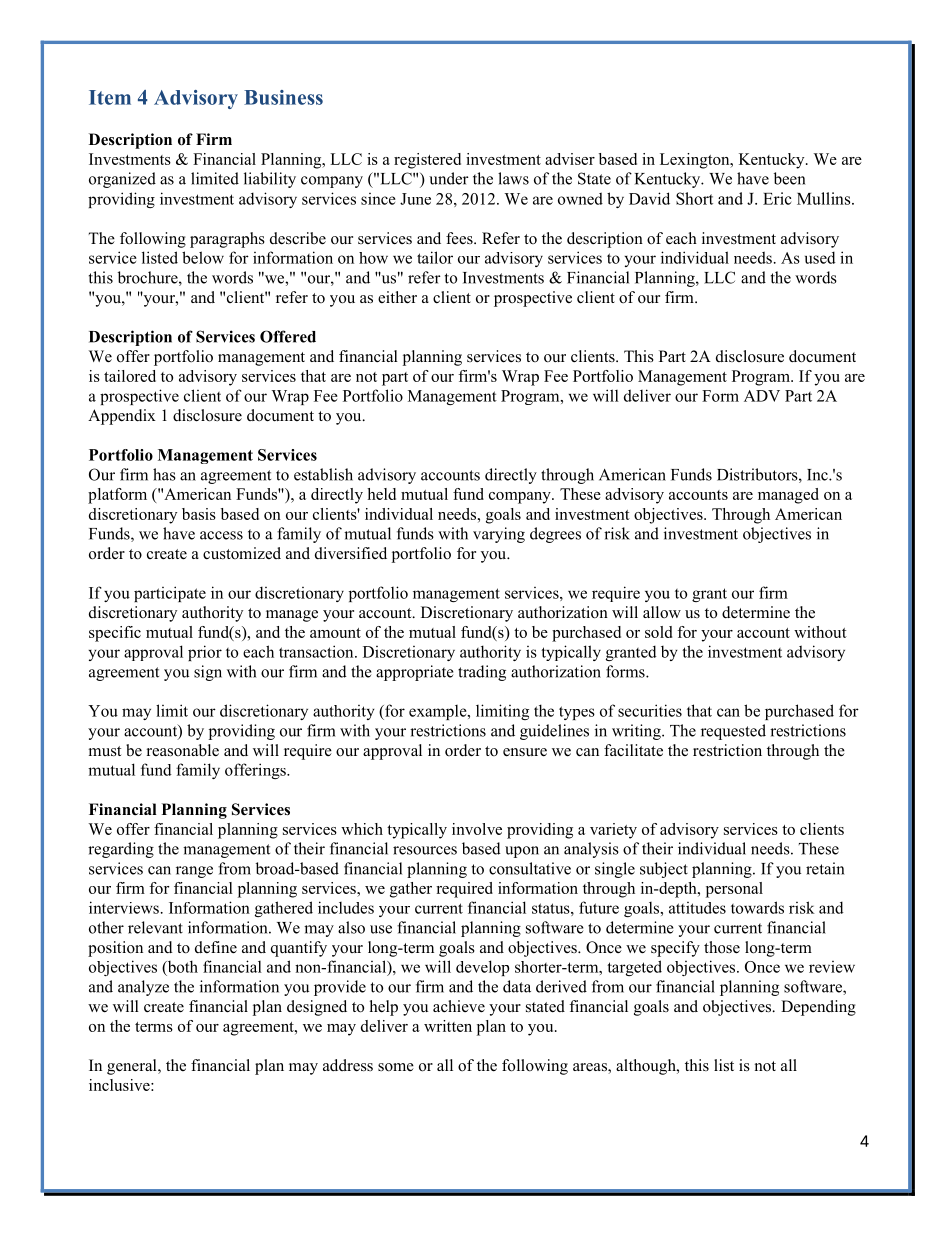  Describe the element at coordinates (427, 161) in the screenshot. I see `registered` at that location.
